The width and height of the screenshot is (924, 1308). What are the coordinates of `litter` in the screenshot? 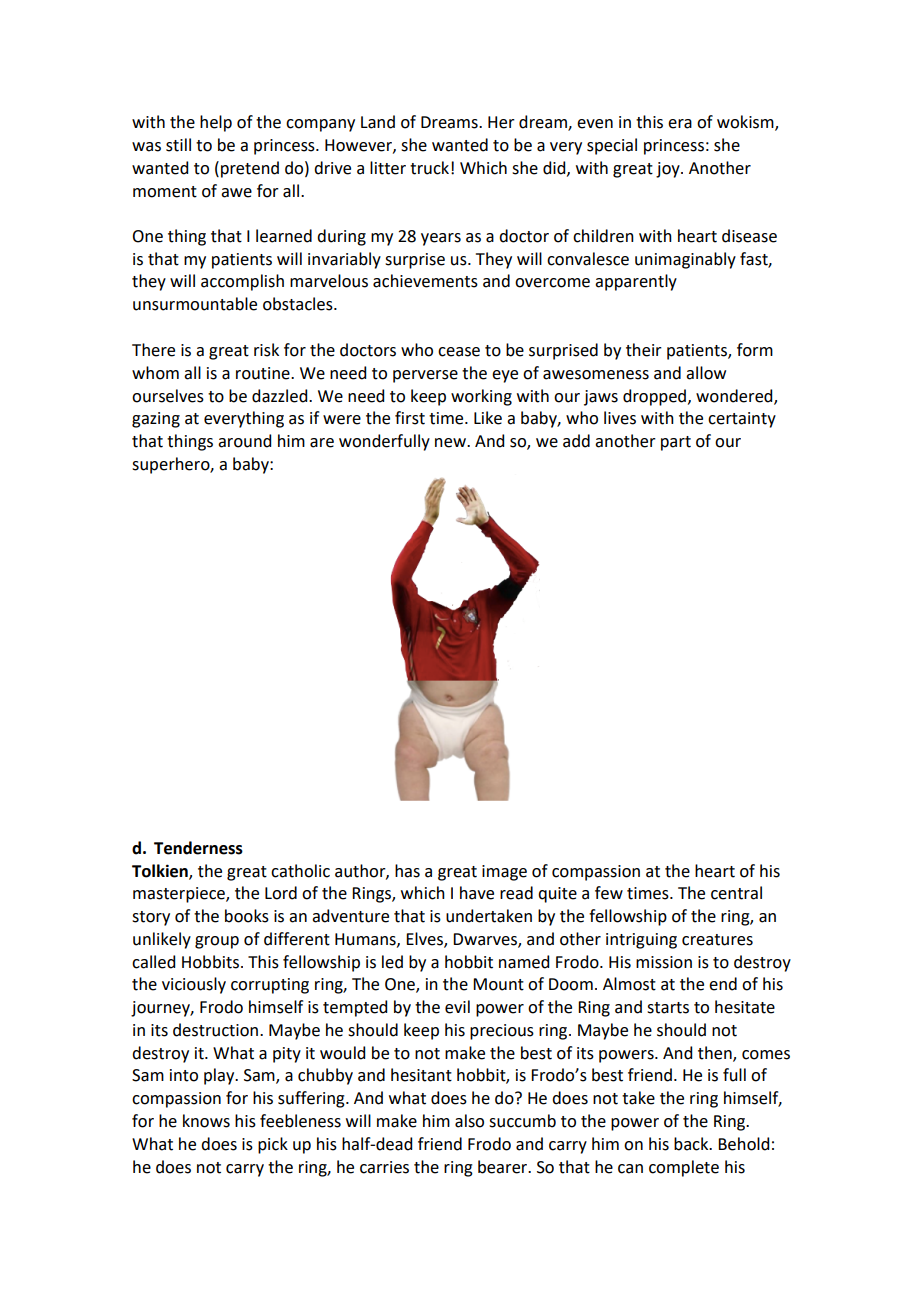 It's located at (388, 168).
